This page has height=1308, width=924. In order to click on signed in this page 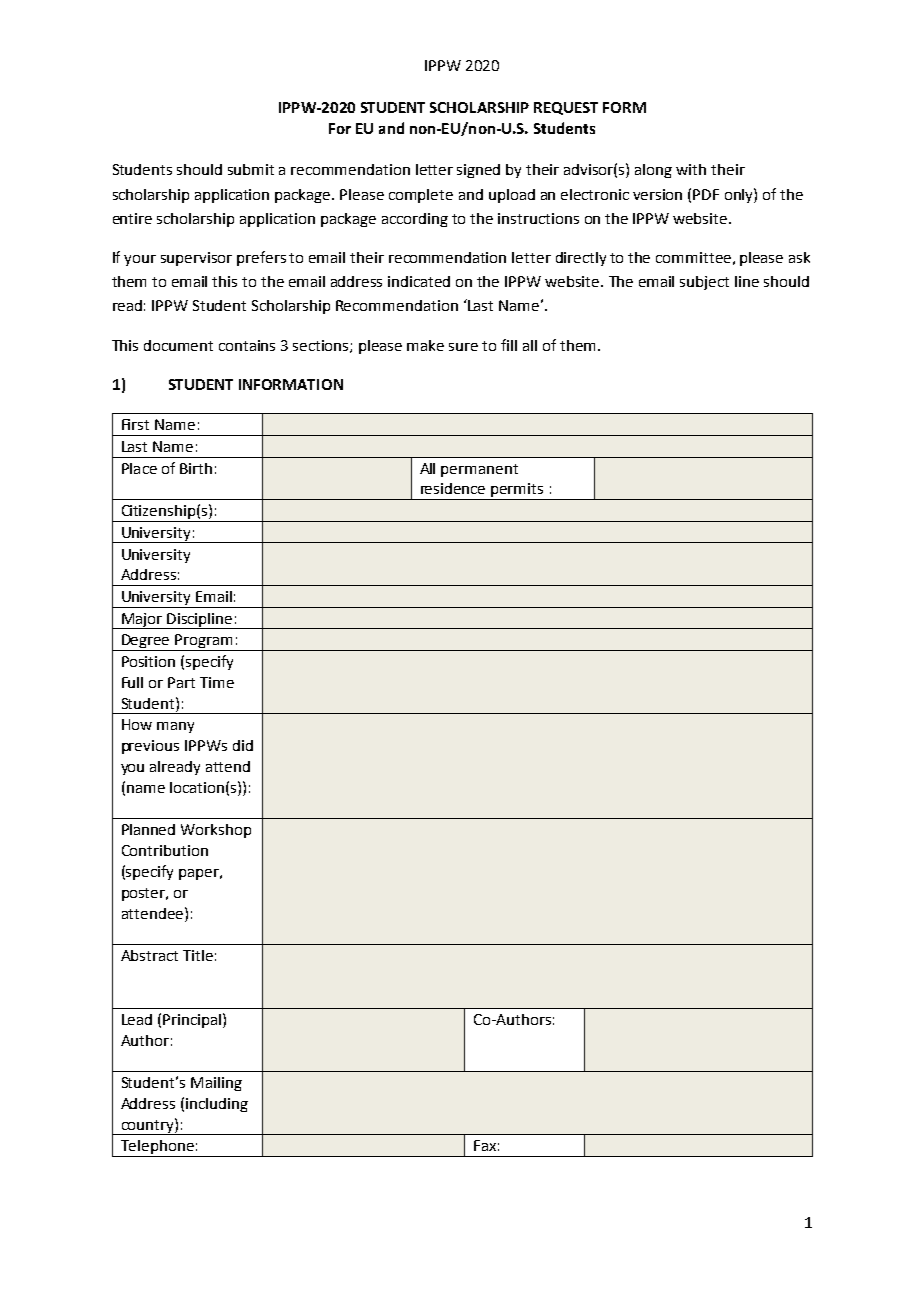, I will do `click(478, 171)`.
